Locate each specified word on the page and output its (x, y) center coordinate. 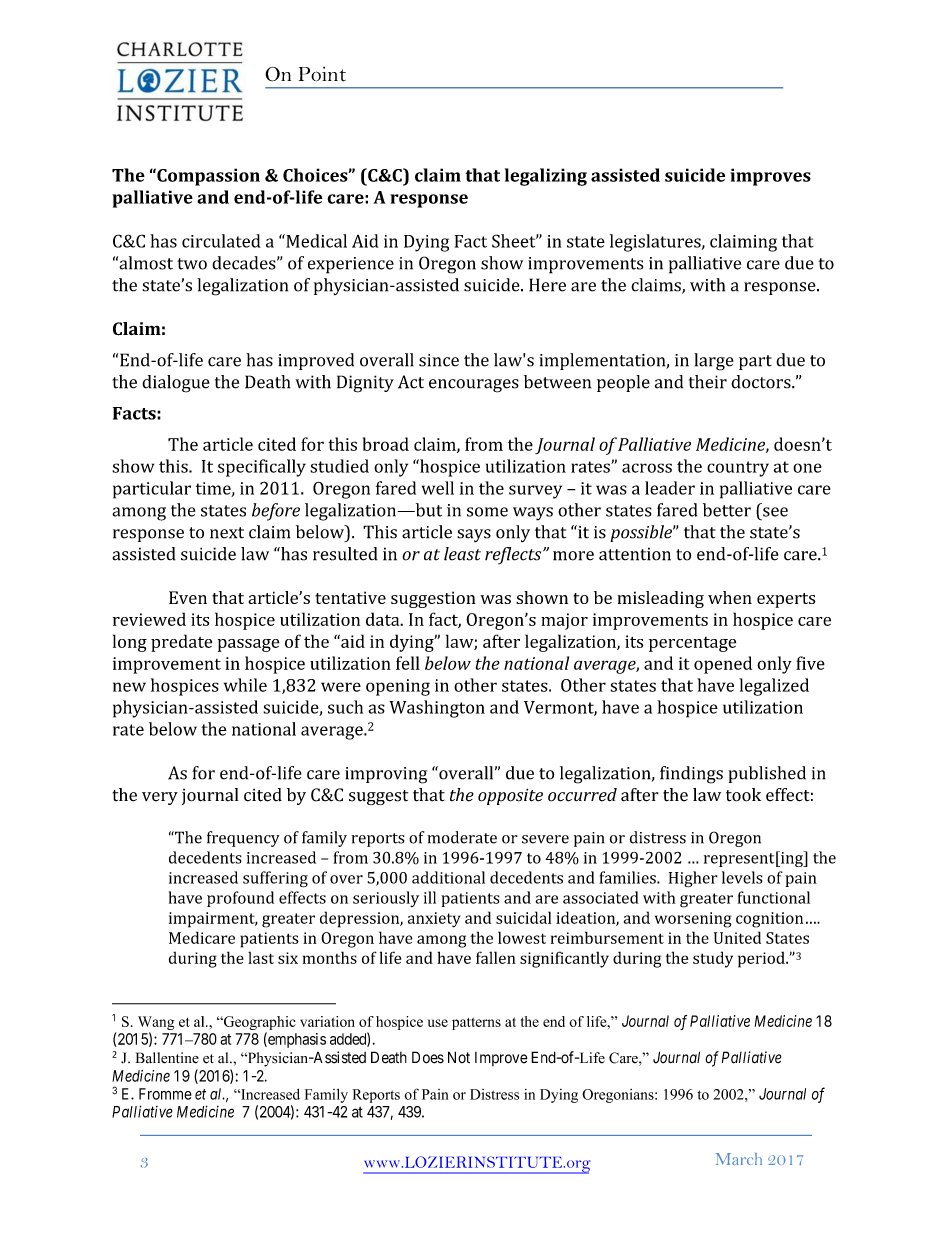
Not (459, 1057)
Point (322, 74)
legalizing (546, 177)
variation (327, 1021)
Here (547, 285)
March (739, 1159)
